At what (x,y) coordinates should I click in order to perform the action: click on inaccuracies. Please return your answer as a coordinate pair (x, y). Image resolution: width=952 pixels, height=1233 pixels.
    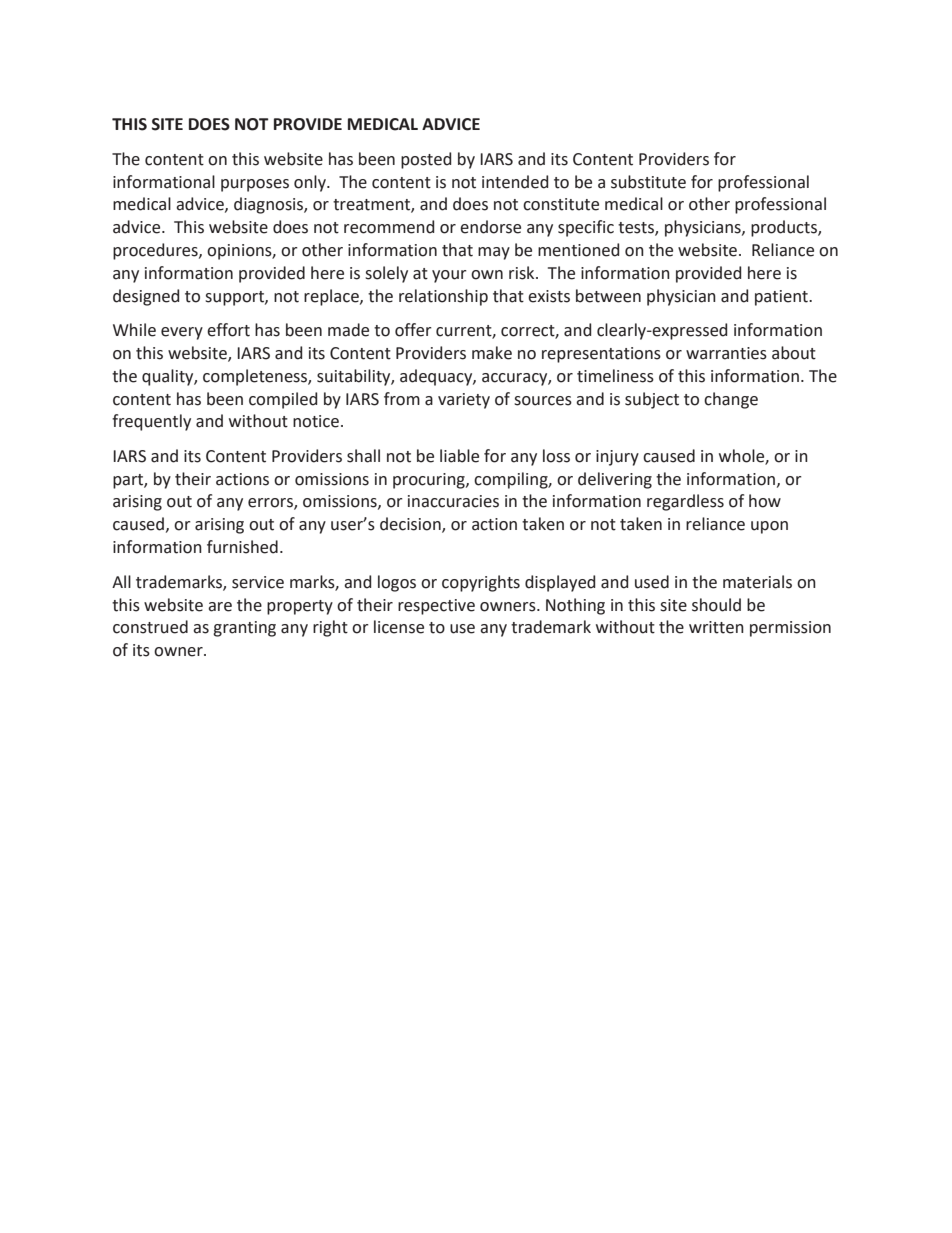
    Looking at the image, I should click on (453, 501).
